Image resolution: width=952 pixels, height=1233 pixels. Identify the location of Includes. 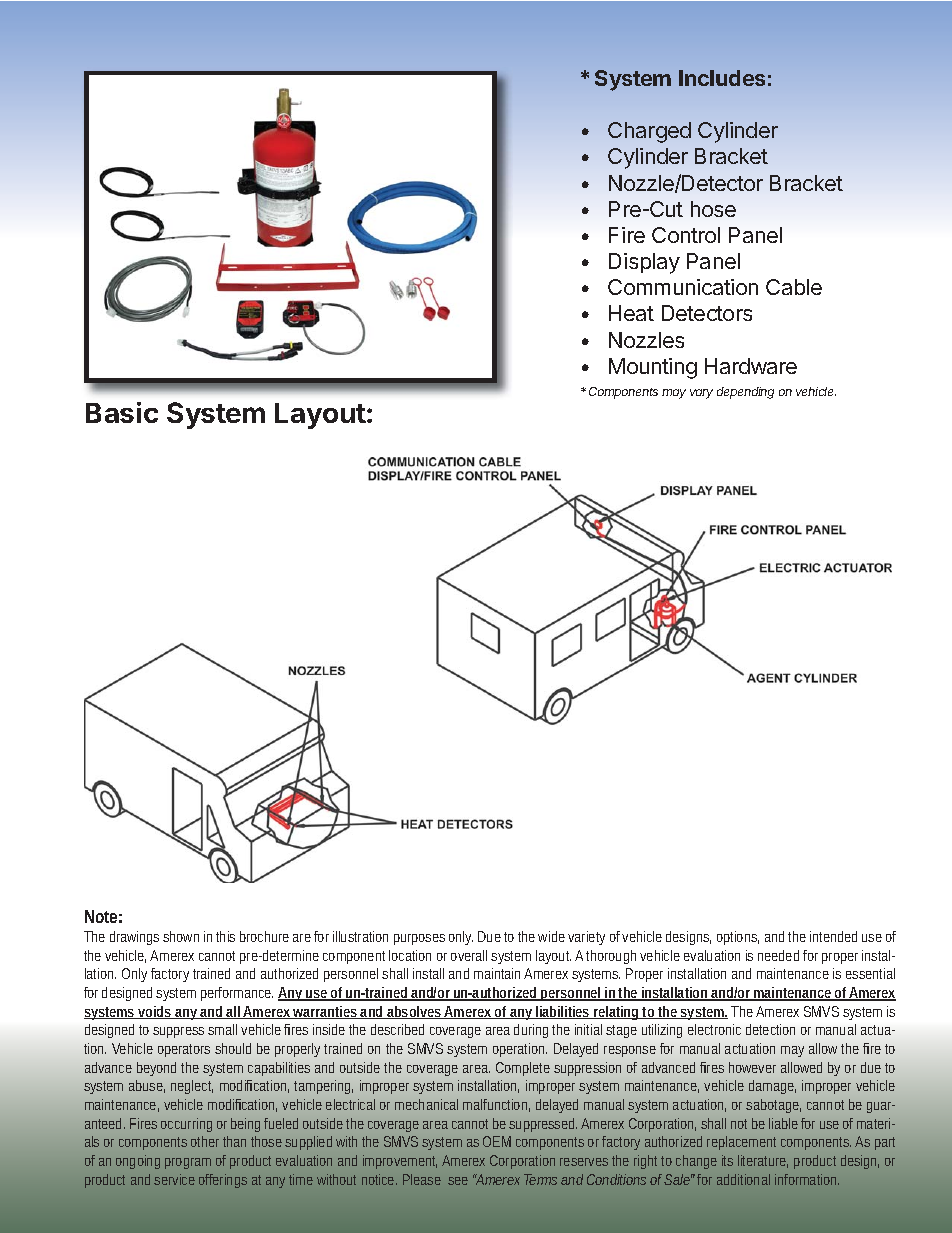
(722, 78).
